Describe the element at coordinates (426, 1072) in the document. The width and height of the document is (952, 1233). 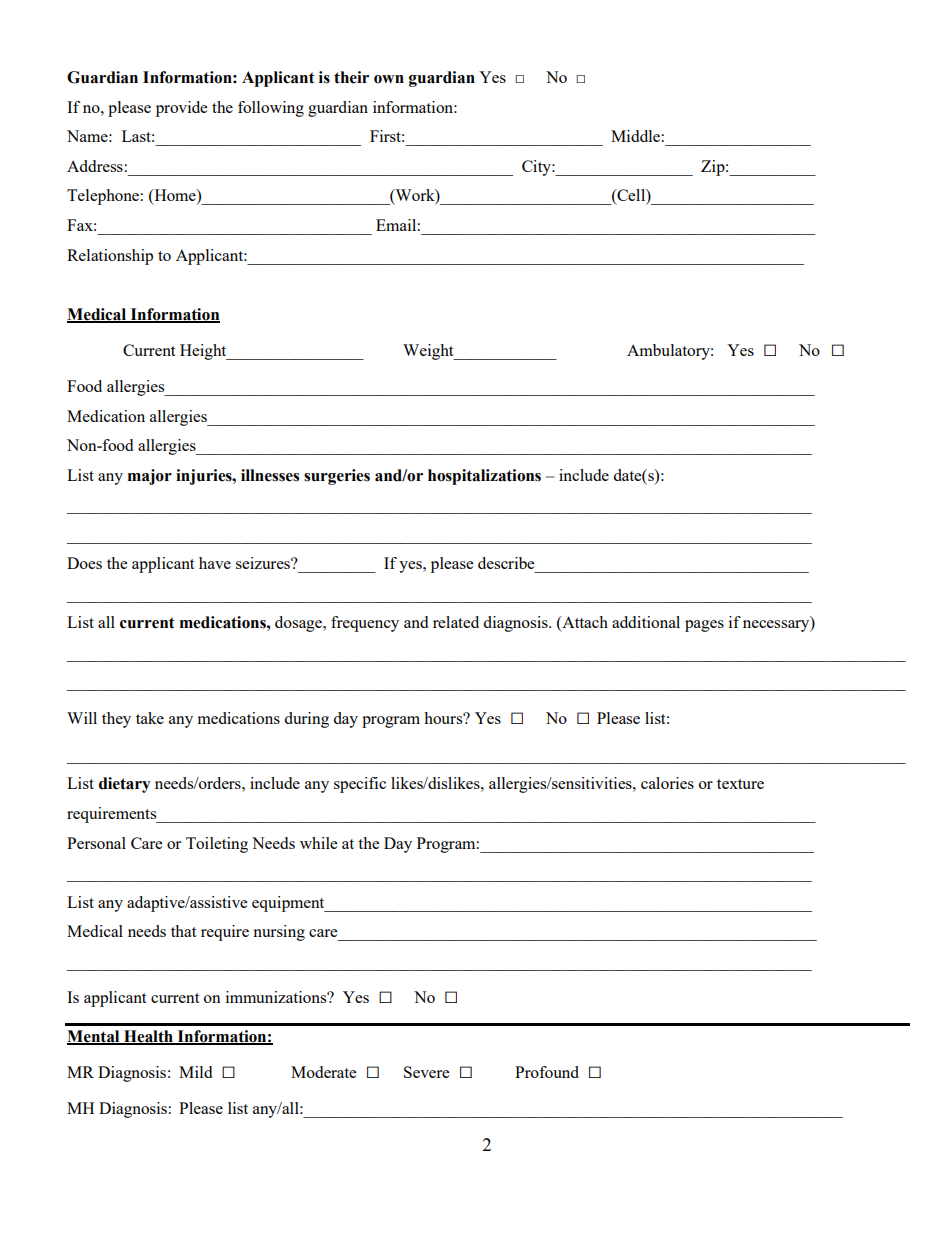
I see `Severe` at that location.
